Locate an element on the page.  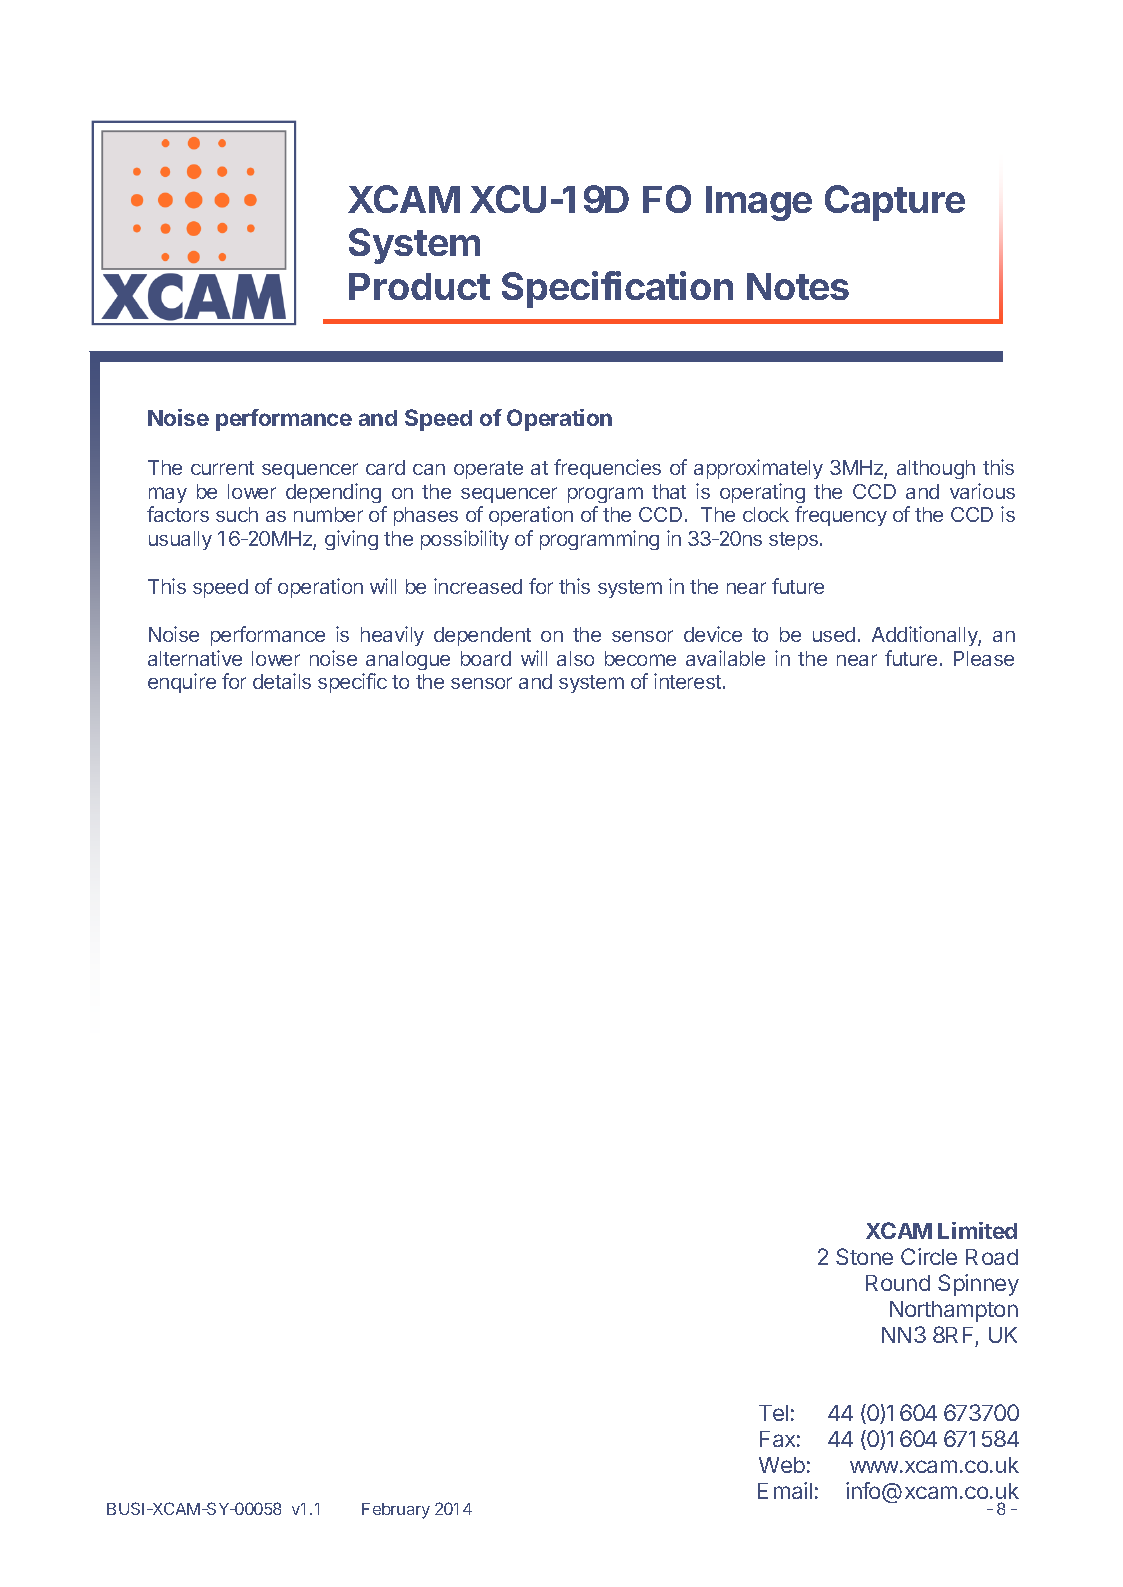
details is located at coordinates (282, 681).
